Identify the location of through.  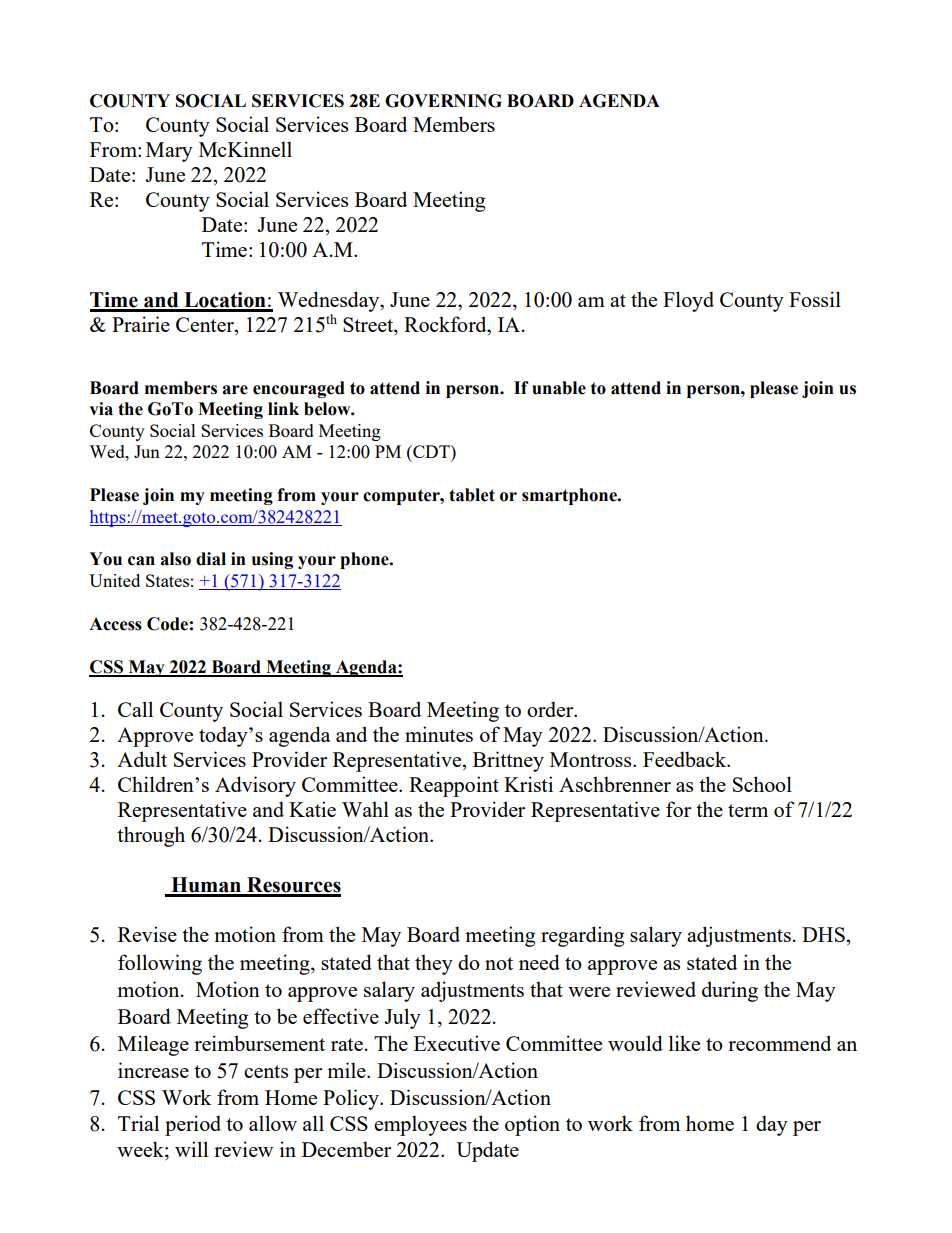
(151, 836).
